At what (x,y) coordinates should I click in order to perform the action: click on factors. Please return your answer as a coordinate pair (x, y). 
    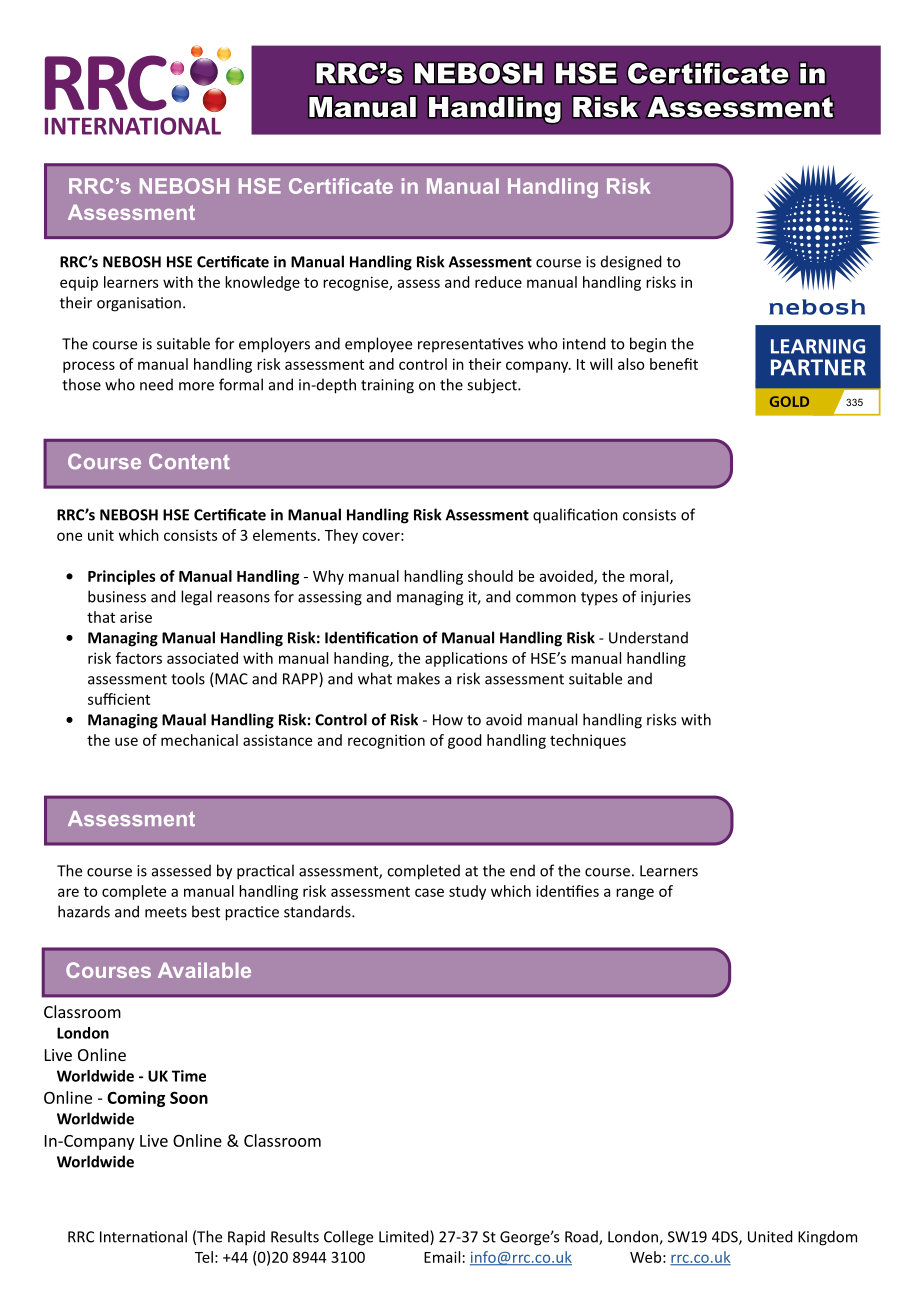
    Looking at the image, I should click on (139, 658).
